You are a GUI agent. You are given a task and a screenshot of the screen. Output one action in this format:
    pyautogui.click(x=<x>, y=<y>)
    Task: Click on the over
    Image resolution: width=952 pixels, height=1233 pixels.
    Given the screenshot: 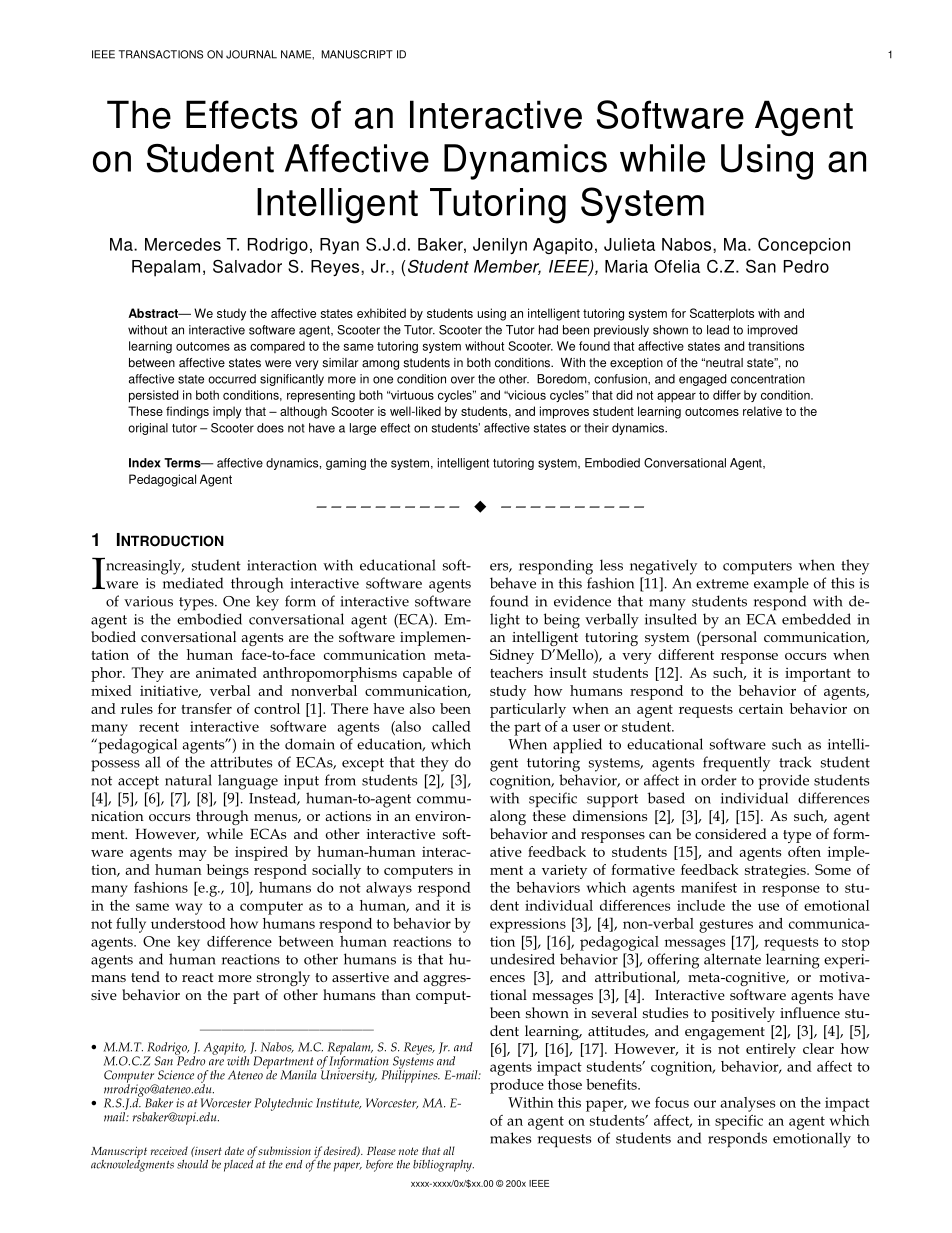 What is the action you would take?
    pyautogui.click(x=463, y=380)
